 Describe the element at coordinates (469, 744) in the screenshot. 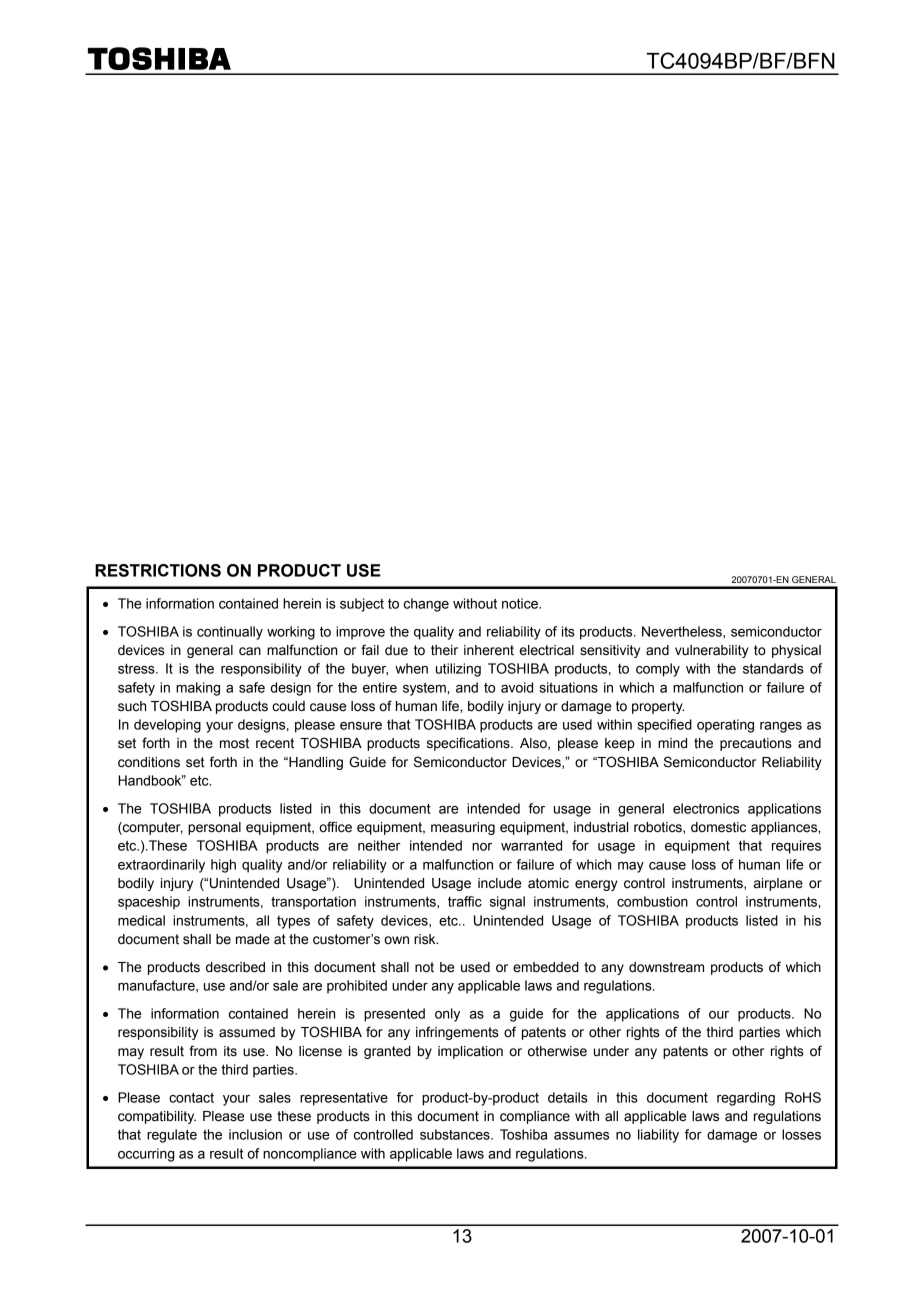

I see `specifications` at that location.
